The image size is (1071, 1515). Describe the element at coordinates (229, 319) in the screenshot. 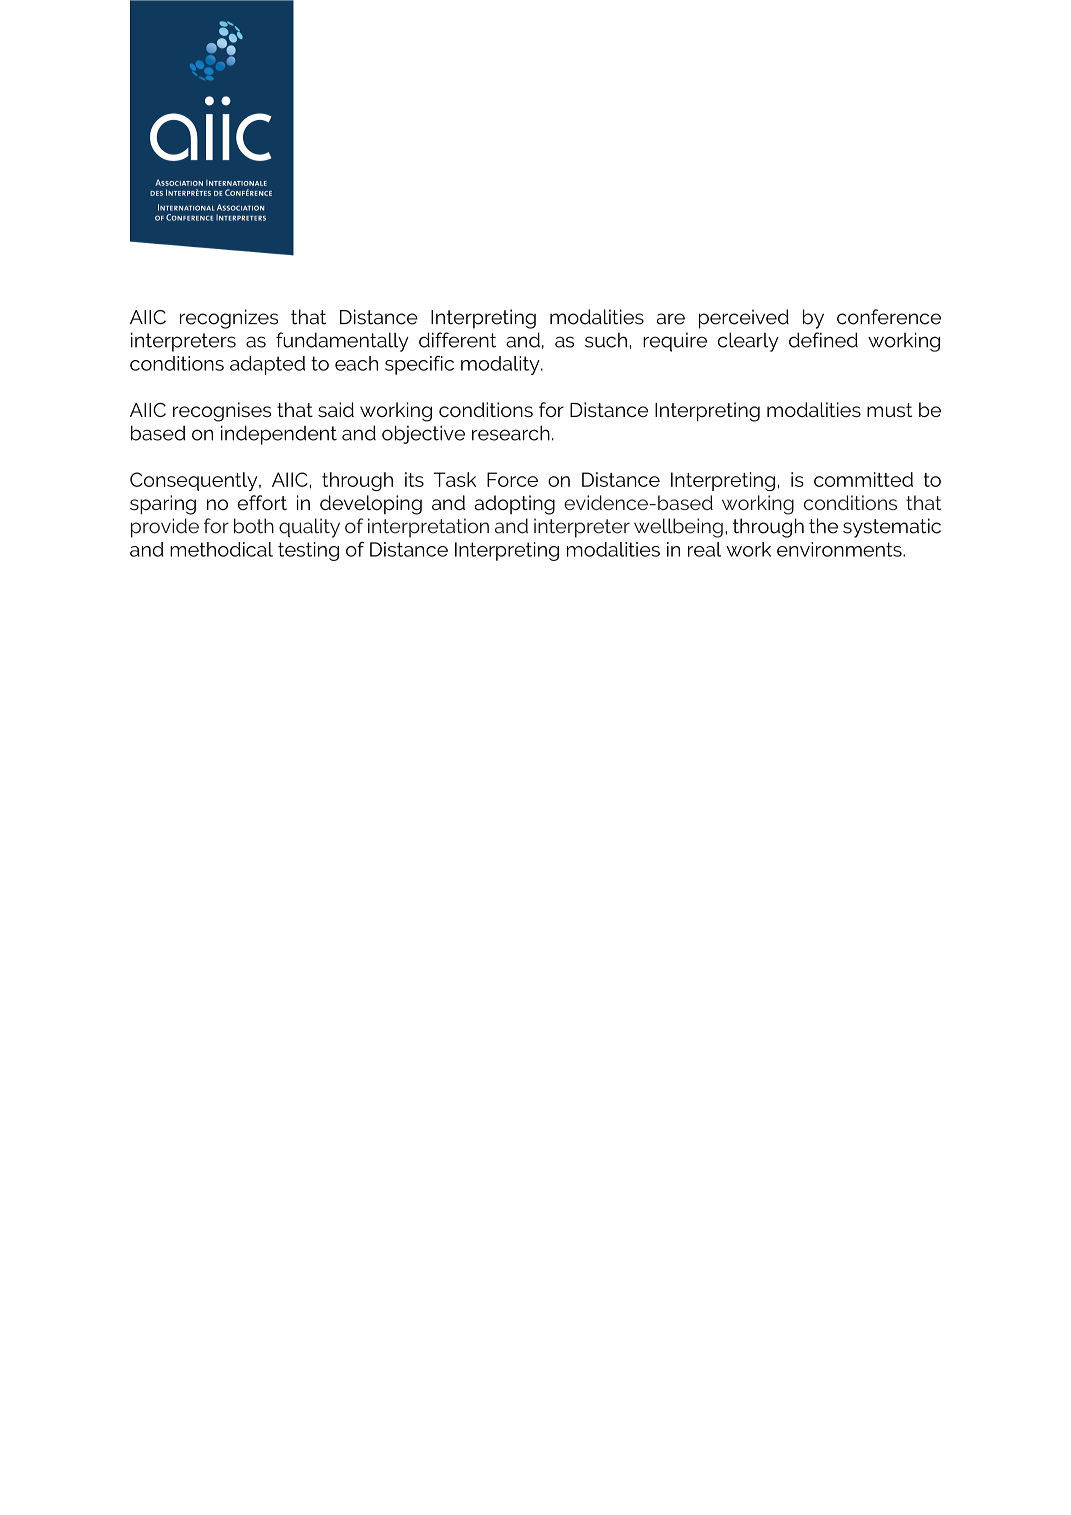

I see `recognizes` at that location.
